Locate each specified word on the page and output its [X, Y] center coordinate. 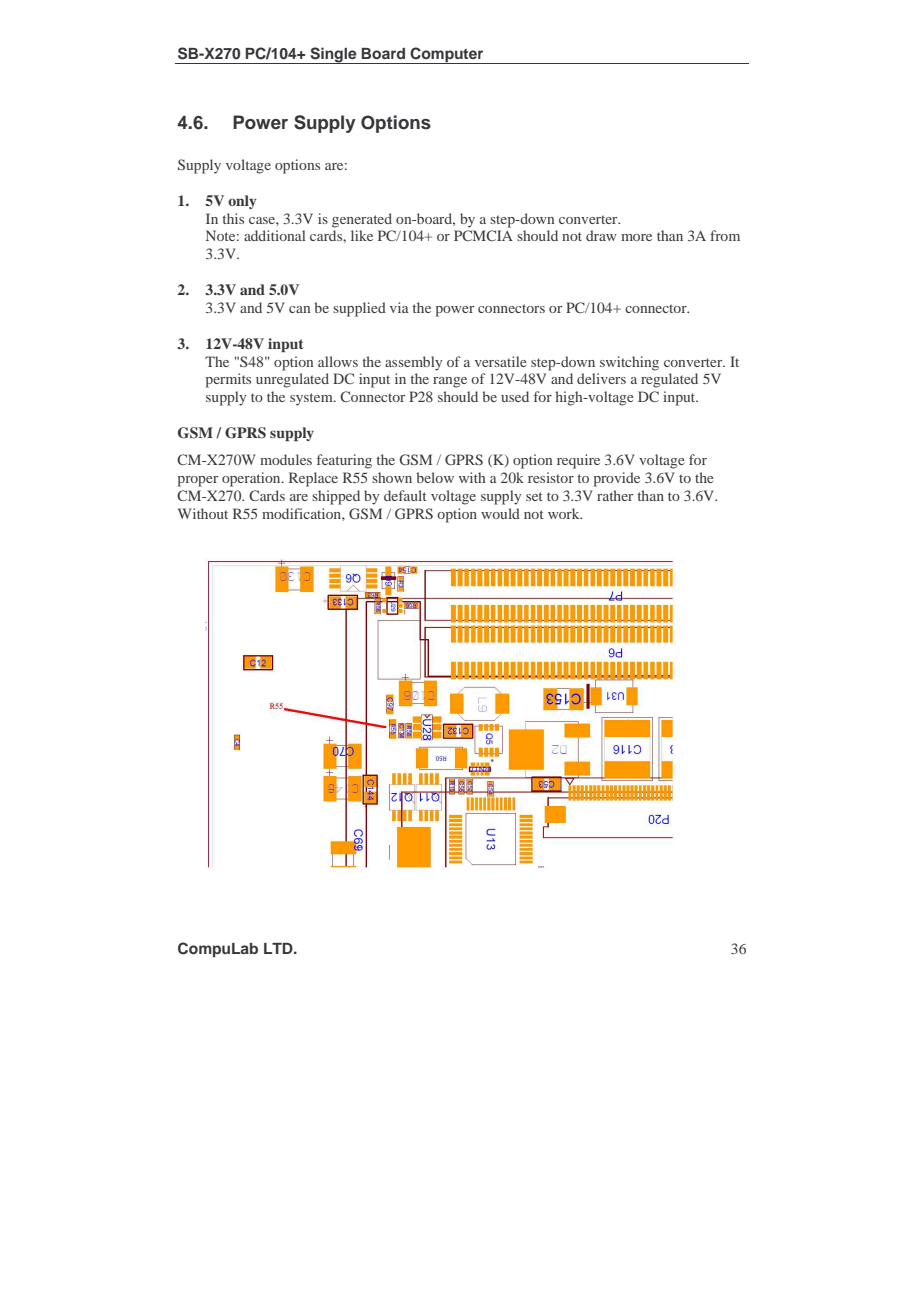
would [500, 513]
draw [601, 235]
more [636, 237]
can [299, 309]
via [399, 307]
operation [252, 479]
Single [333, 55]
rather [615, 495]
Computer [447, 55]
